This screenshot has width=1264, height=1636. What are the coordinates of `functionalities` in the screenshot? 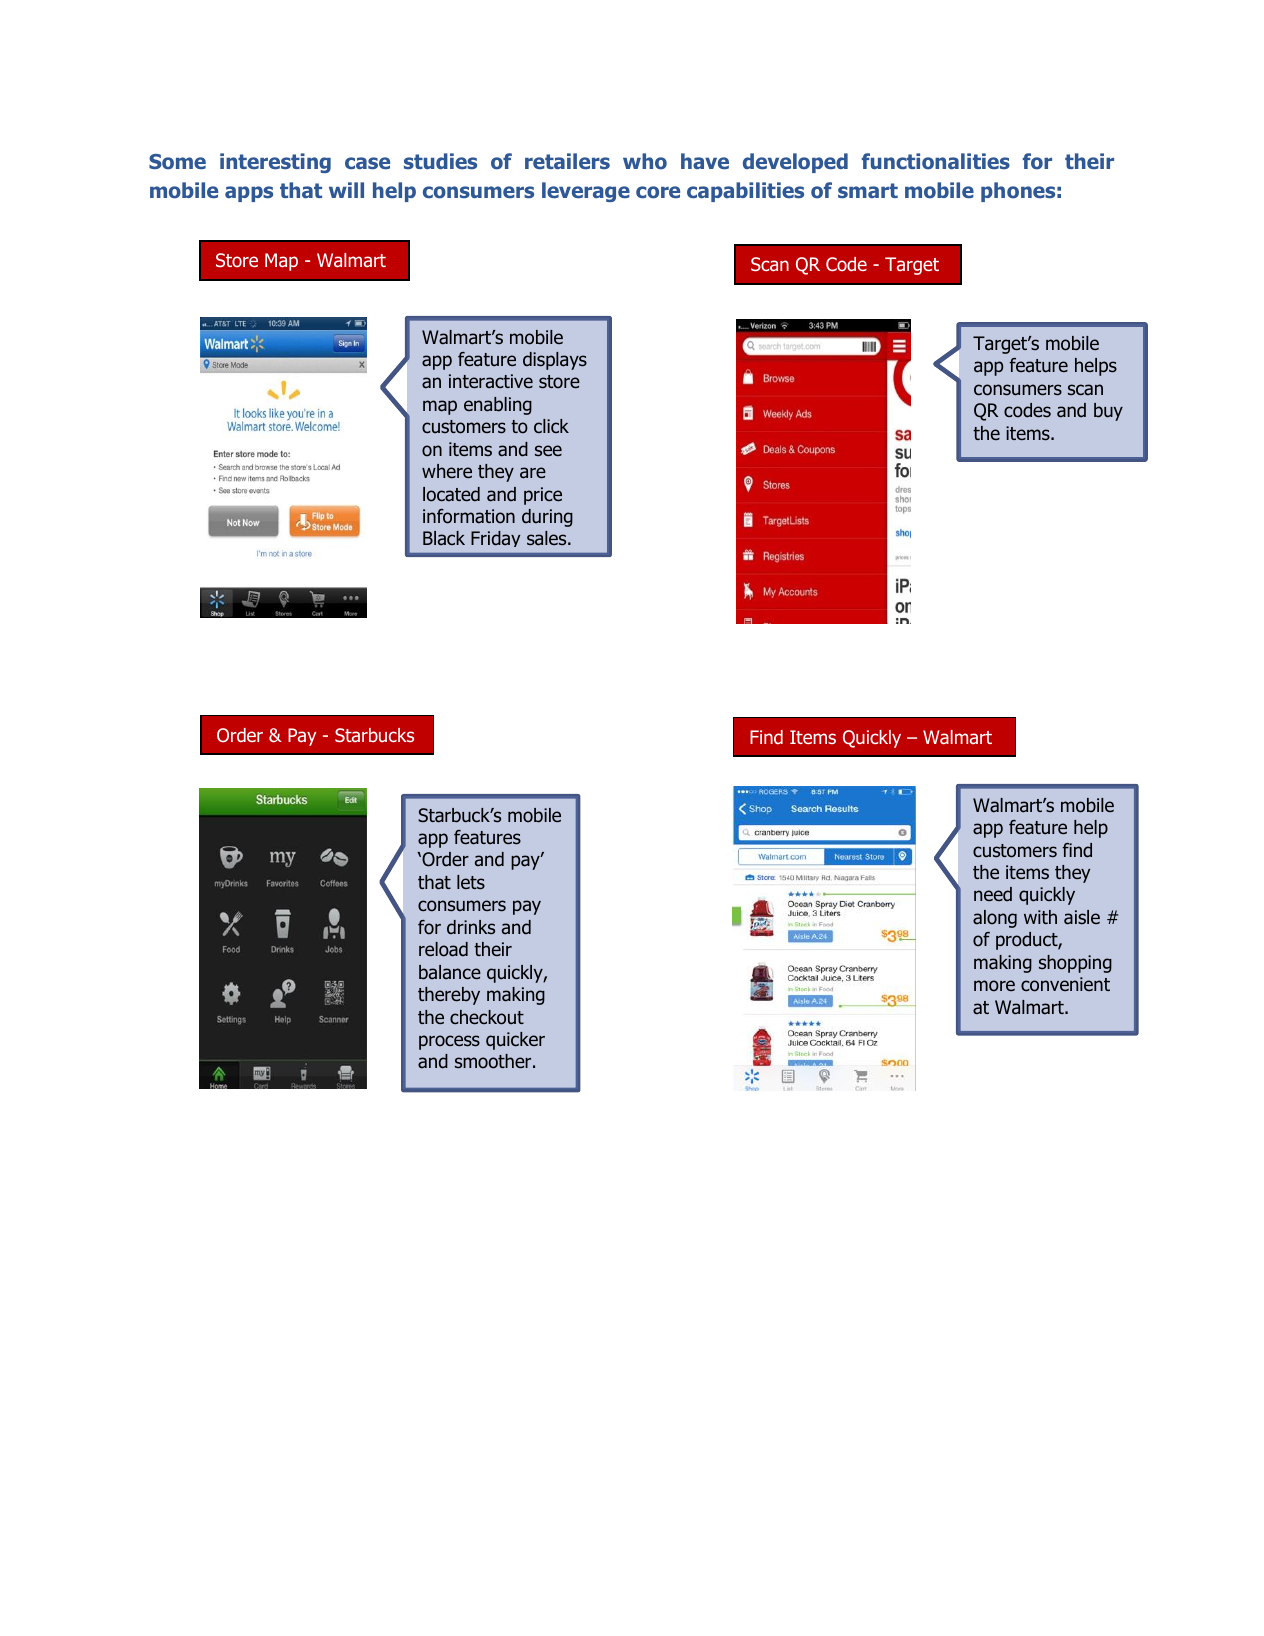 It's located at (936, 161).
